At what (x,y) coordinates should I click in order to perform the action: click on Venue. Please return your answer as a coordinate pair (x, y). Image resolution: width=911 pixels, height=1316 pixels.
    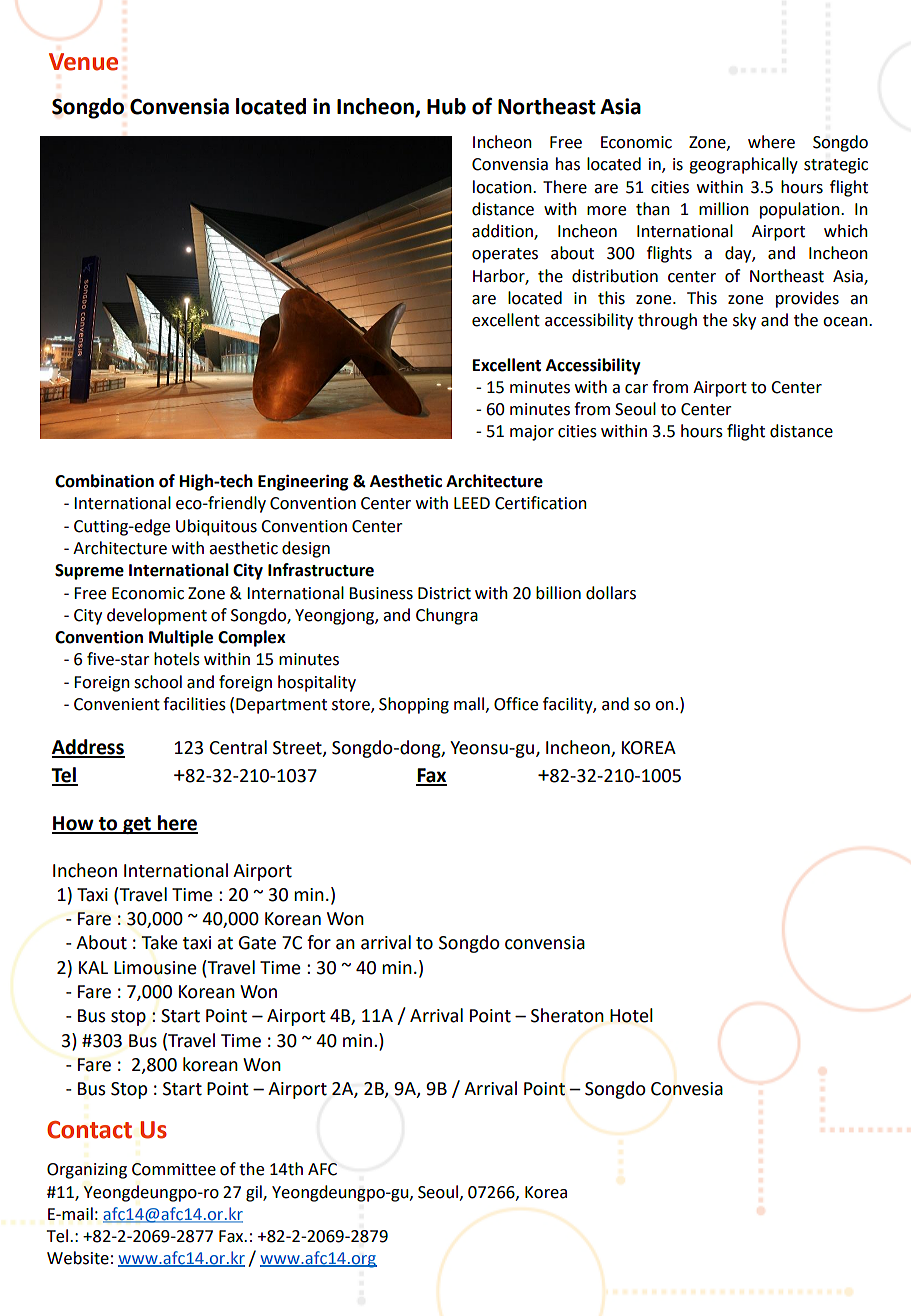
    Looking at the image, I should click on (83, 62).
